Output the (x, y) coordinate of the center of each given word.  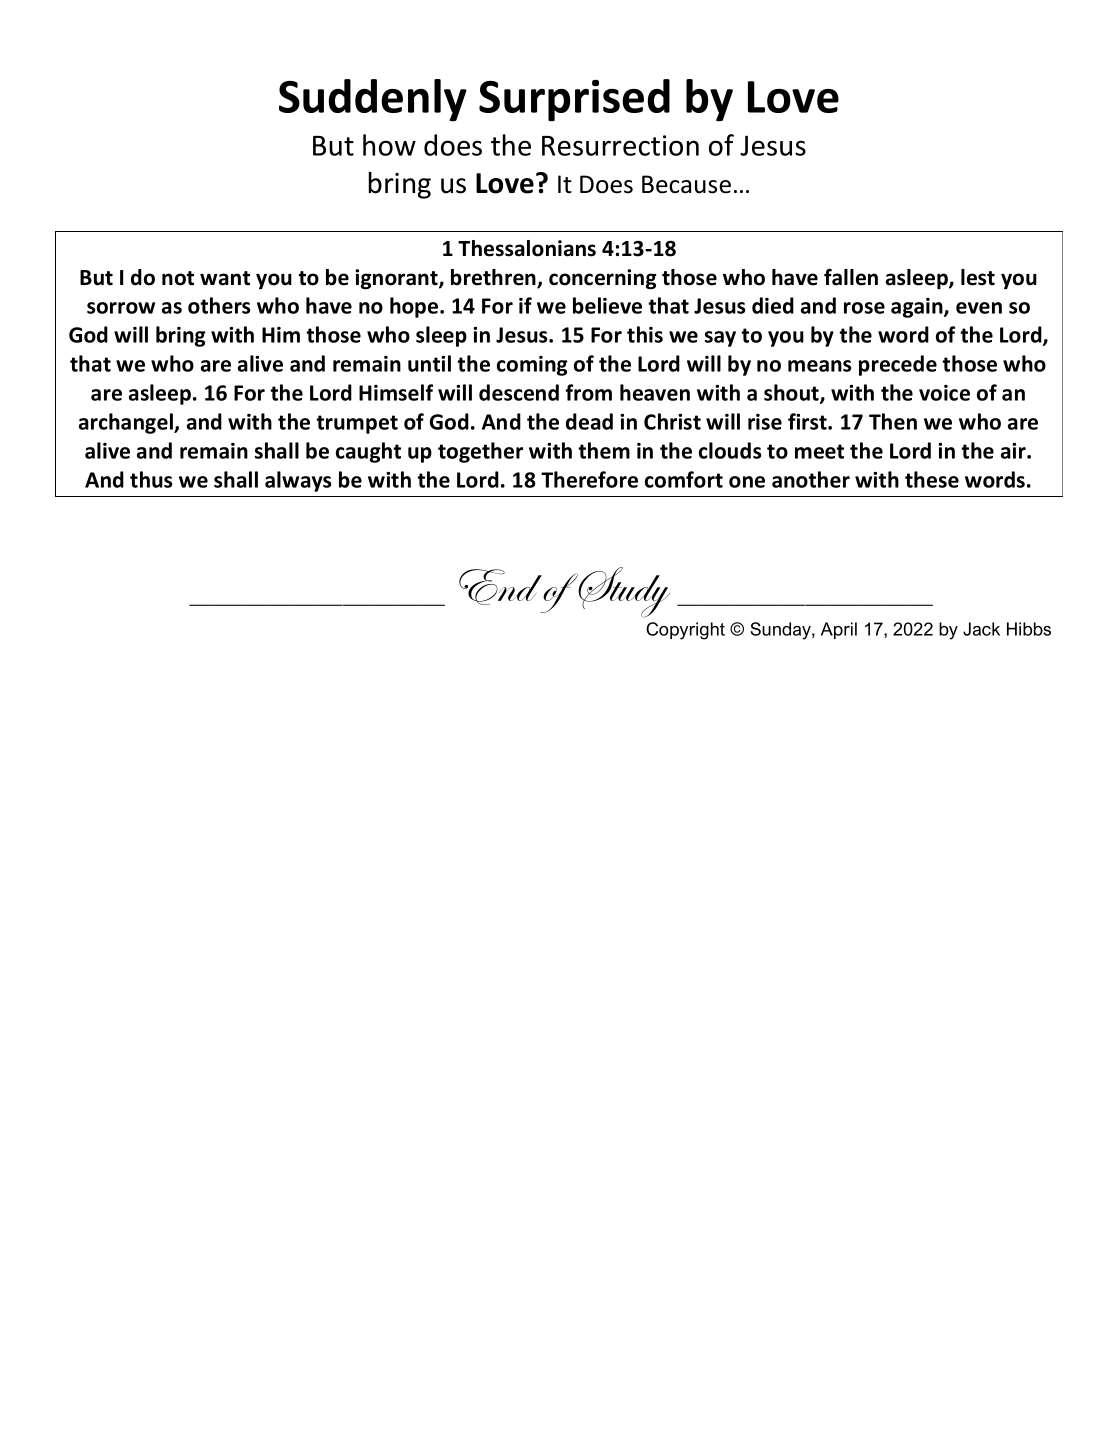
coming (532, 366)
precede (898, 365)
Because (686, 184)
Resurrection (620, 145)
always (298, 481)
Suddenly (373, 100)
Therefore (589, 479)
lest (978, 277)
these (932, 479)
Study (623, 592)
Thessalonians (527, 248)
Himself (396, 392)
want (225, 278)
